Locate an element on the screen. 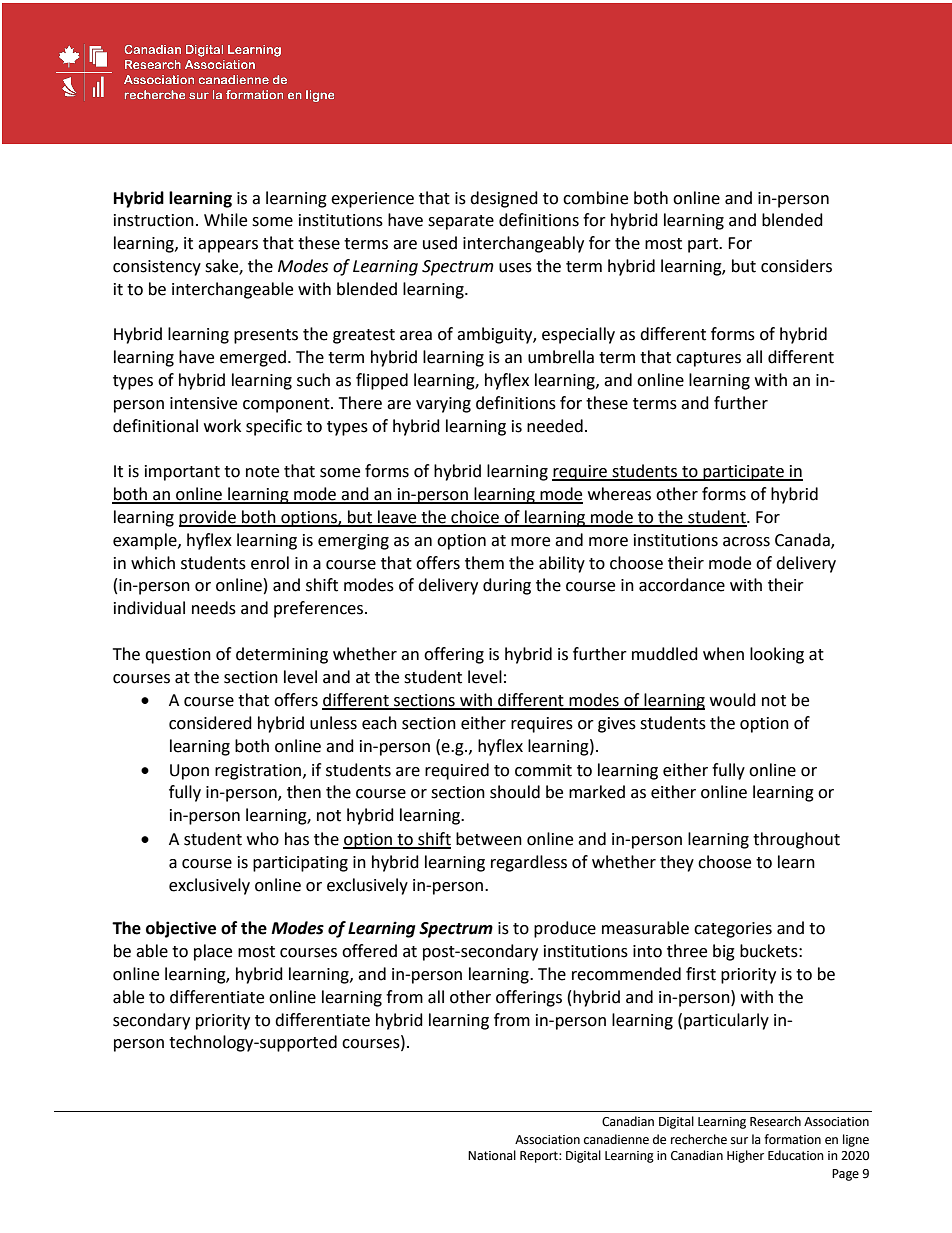 The width and height of the screenshot is (952, 1233). considers is located at coordinates (796, 266).
